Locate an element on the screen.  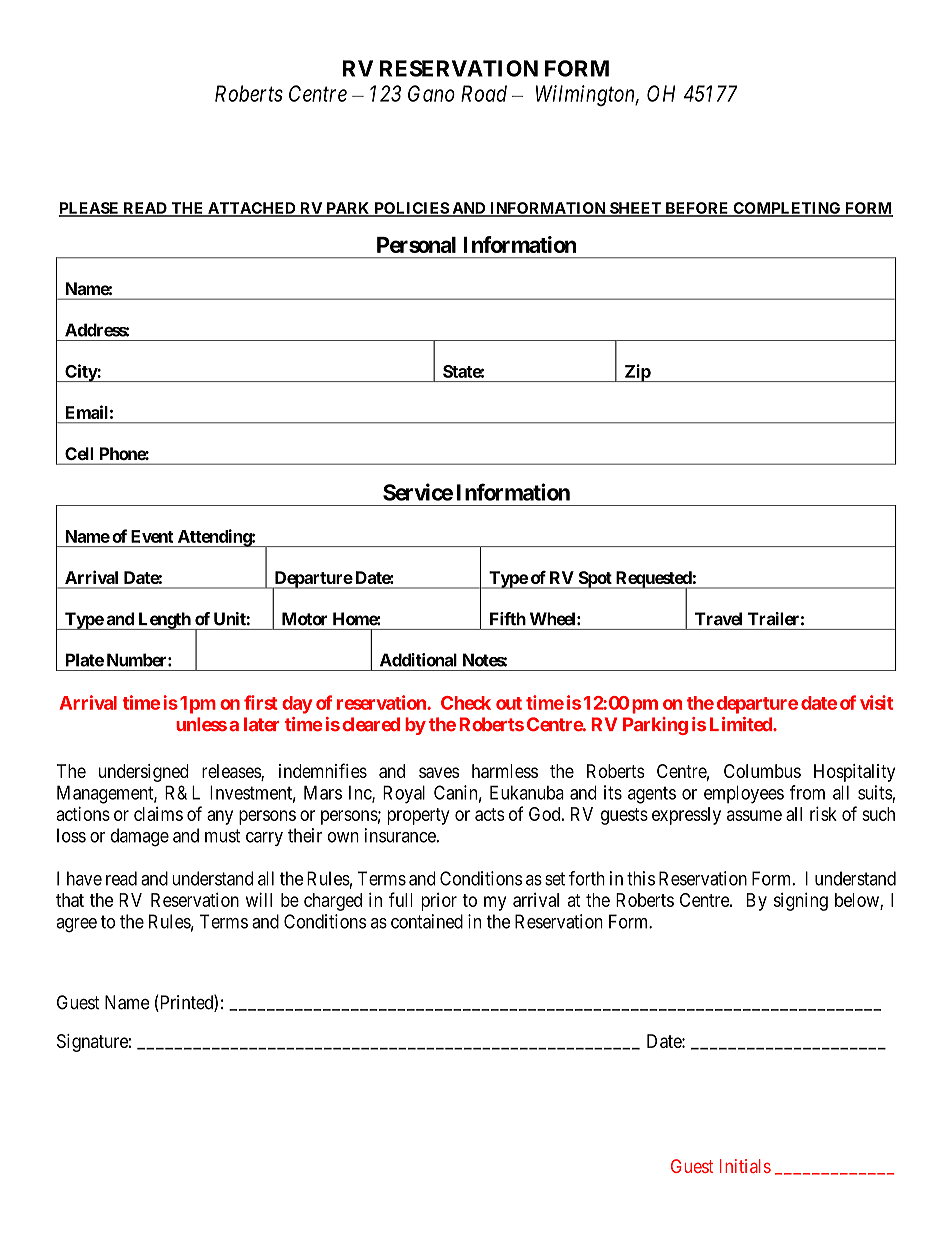
from is located at coordinates (807, 792).
